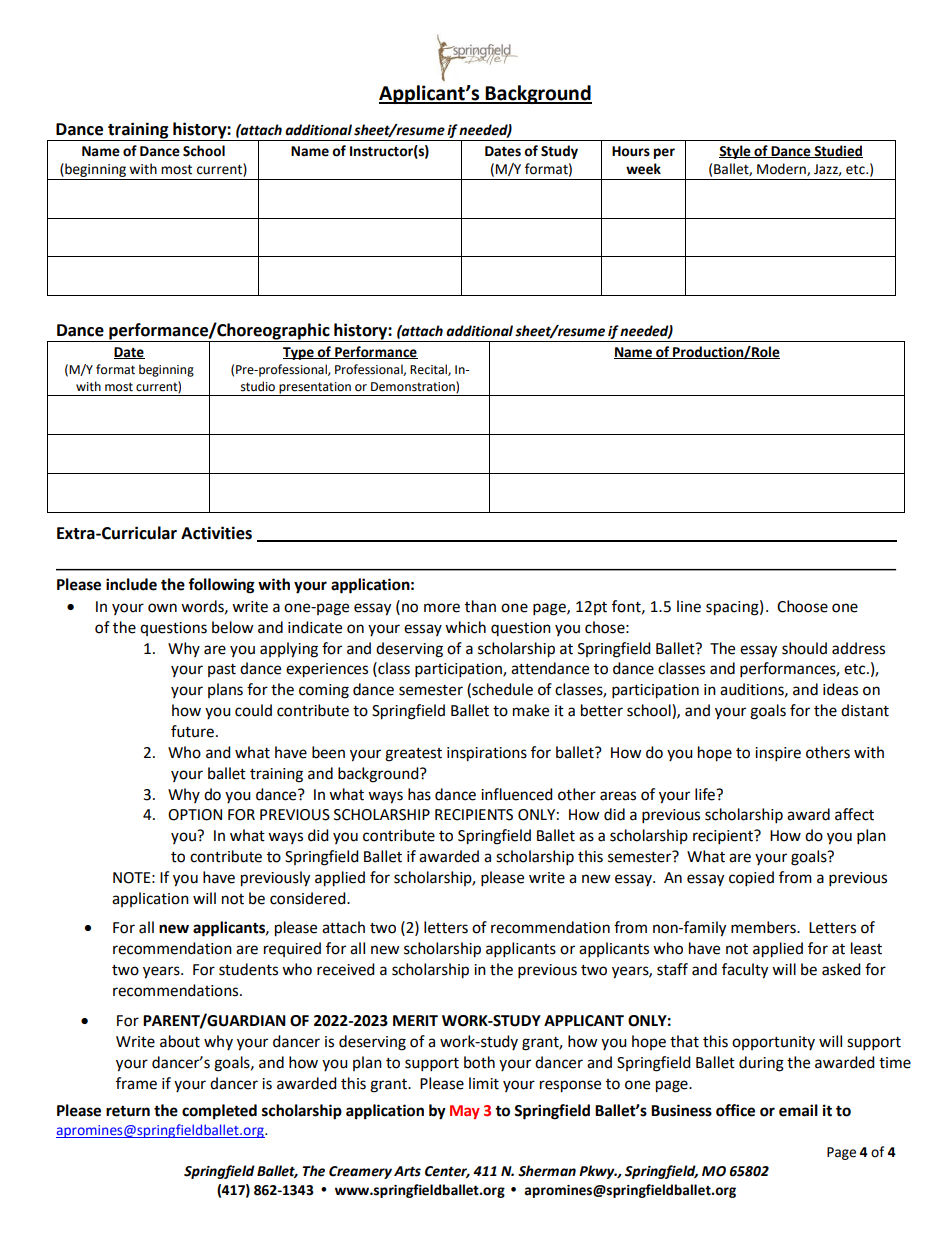 The width and height of the screenshot is (952, 1233). What do you see at coordinates (631, 151) in the screenshot?
I see `Hours` at bounding box center [631, 151].
